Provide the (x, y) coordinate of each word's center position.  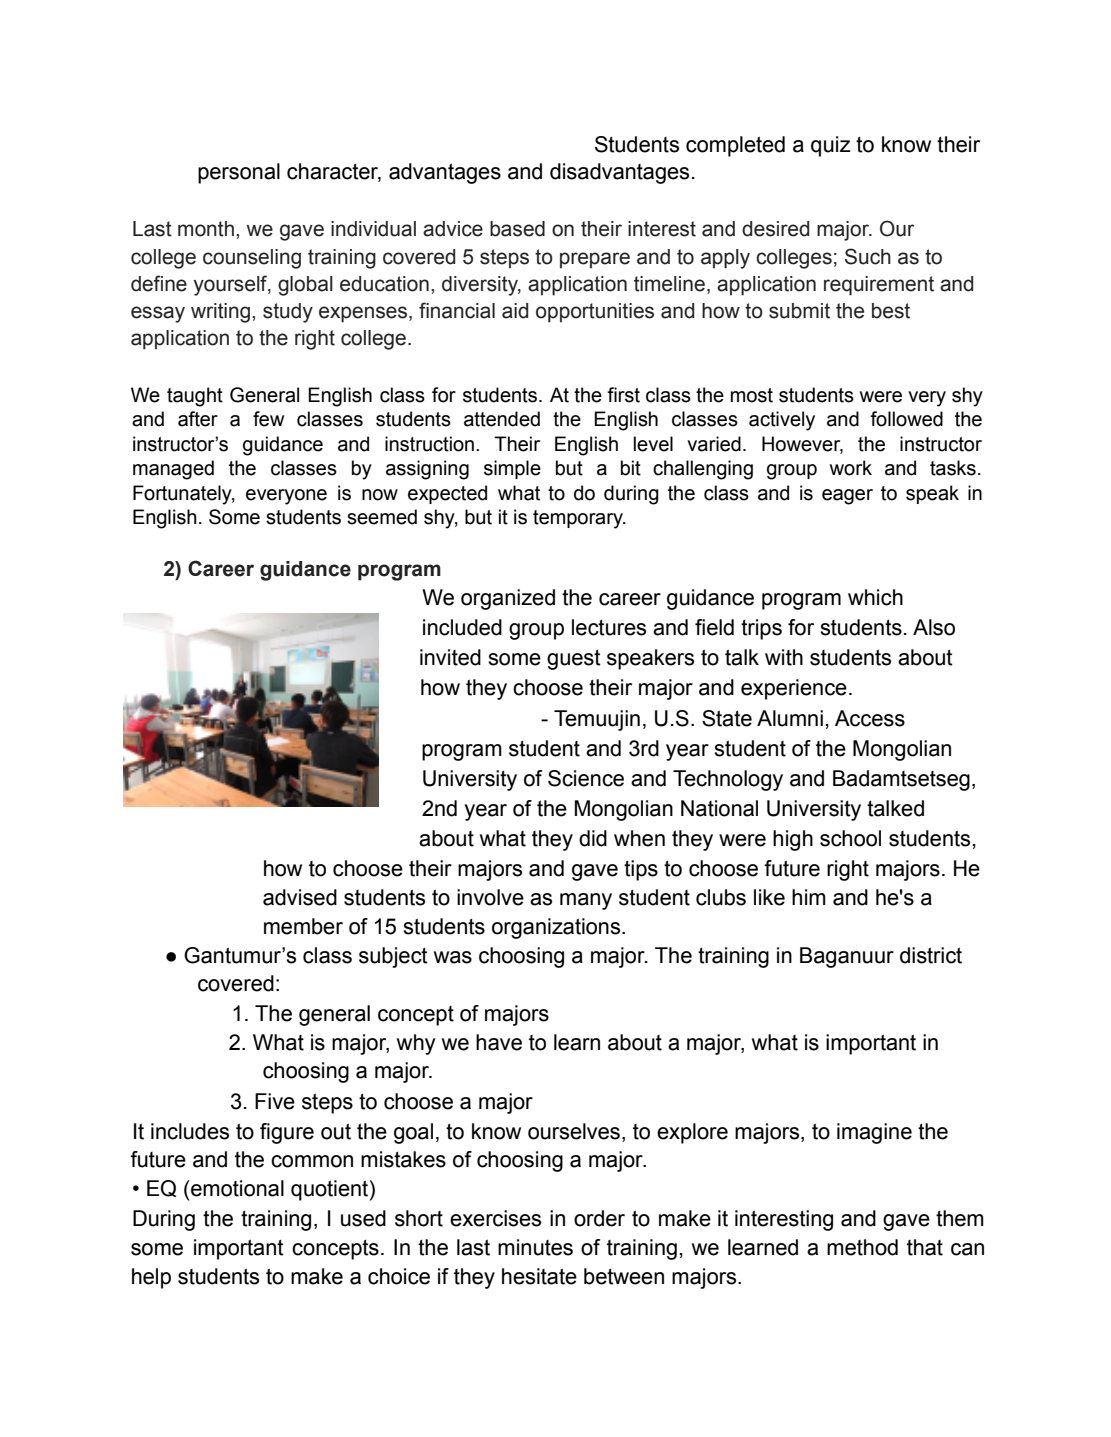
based (517, 229)
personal (239, 173)
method (862, 1247)
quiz (831, 146)
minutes (535, 1247)
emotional (236, 1188)
